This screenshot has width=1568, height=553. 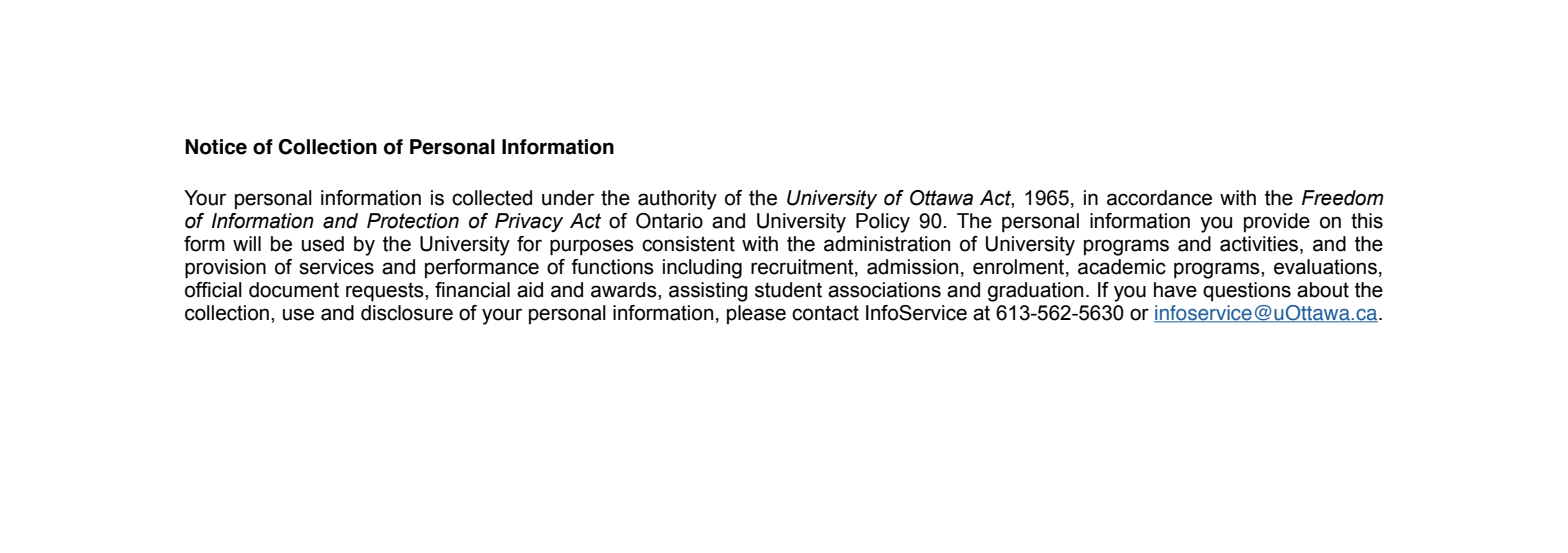 What do you see at coordinates (1260, 245) in the screenshot?
I see `activities` at bounding box center [1260, 245].
